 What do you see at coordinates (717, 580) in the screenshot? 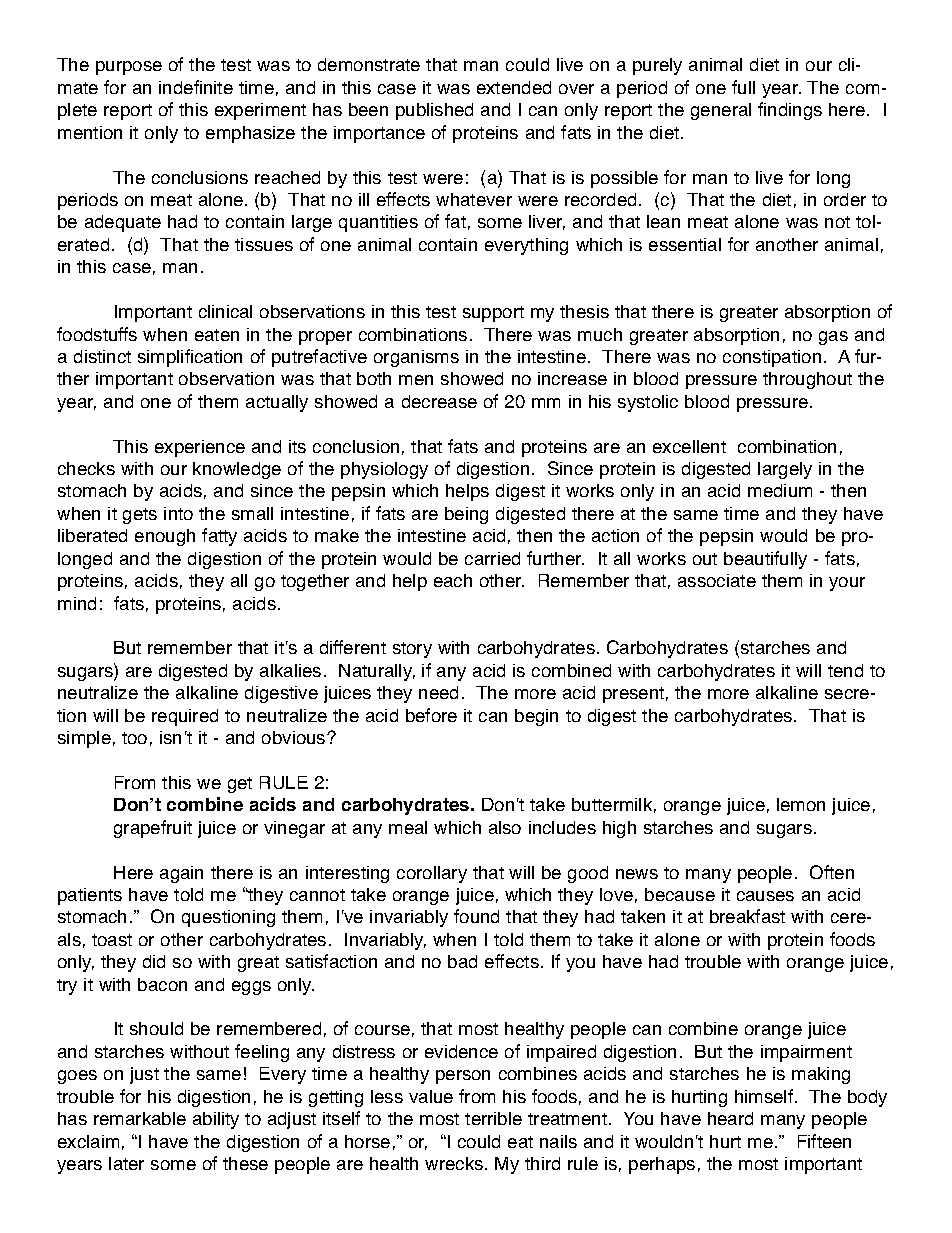
I see `associate` at bounding box center [717, 580].
